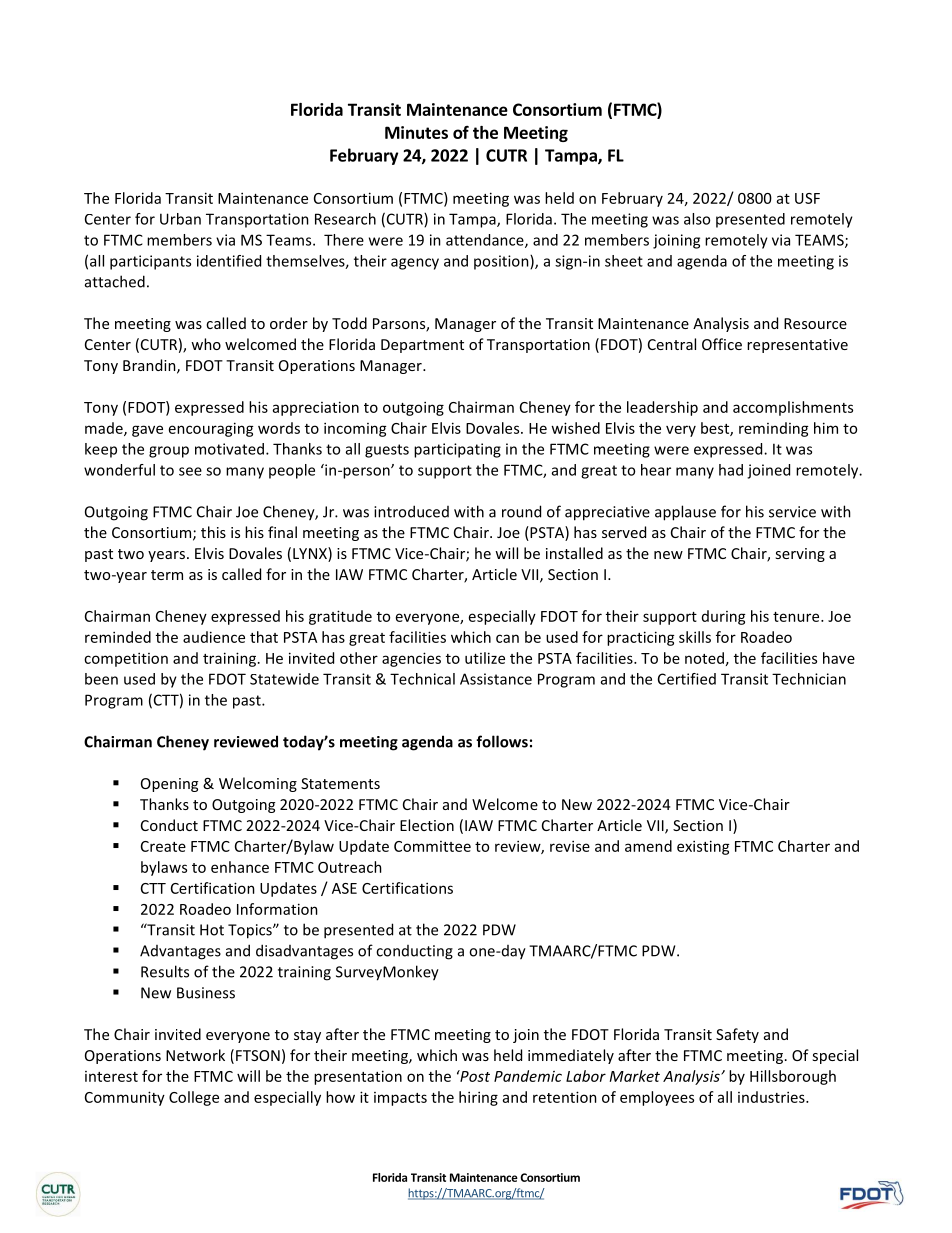  I want to click on Minutes, so click(416, 132).
